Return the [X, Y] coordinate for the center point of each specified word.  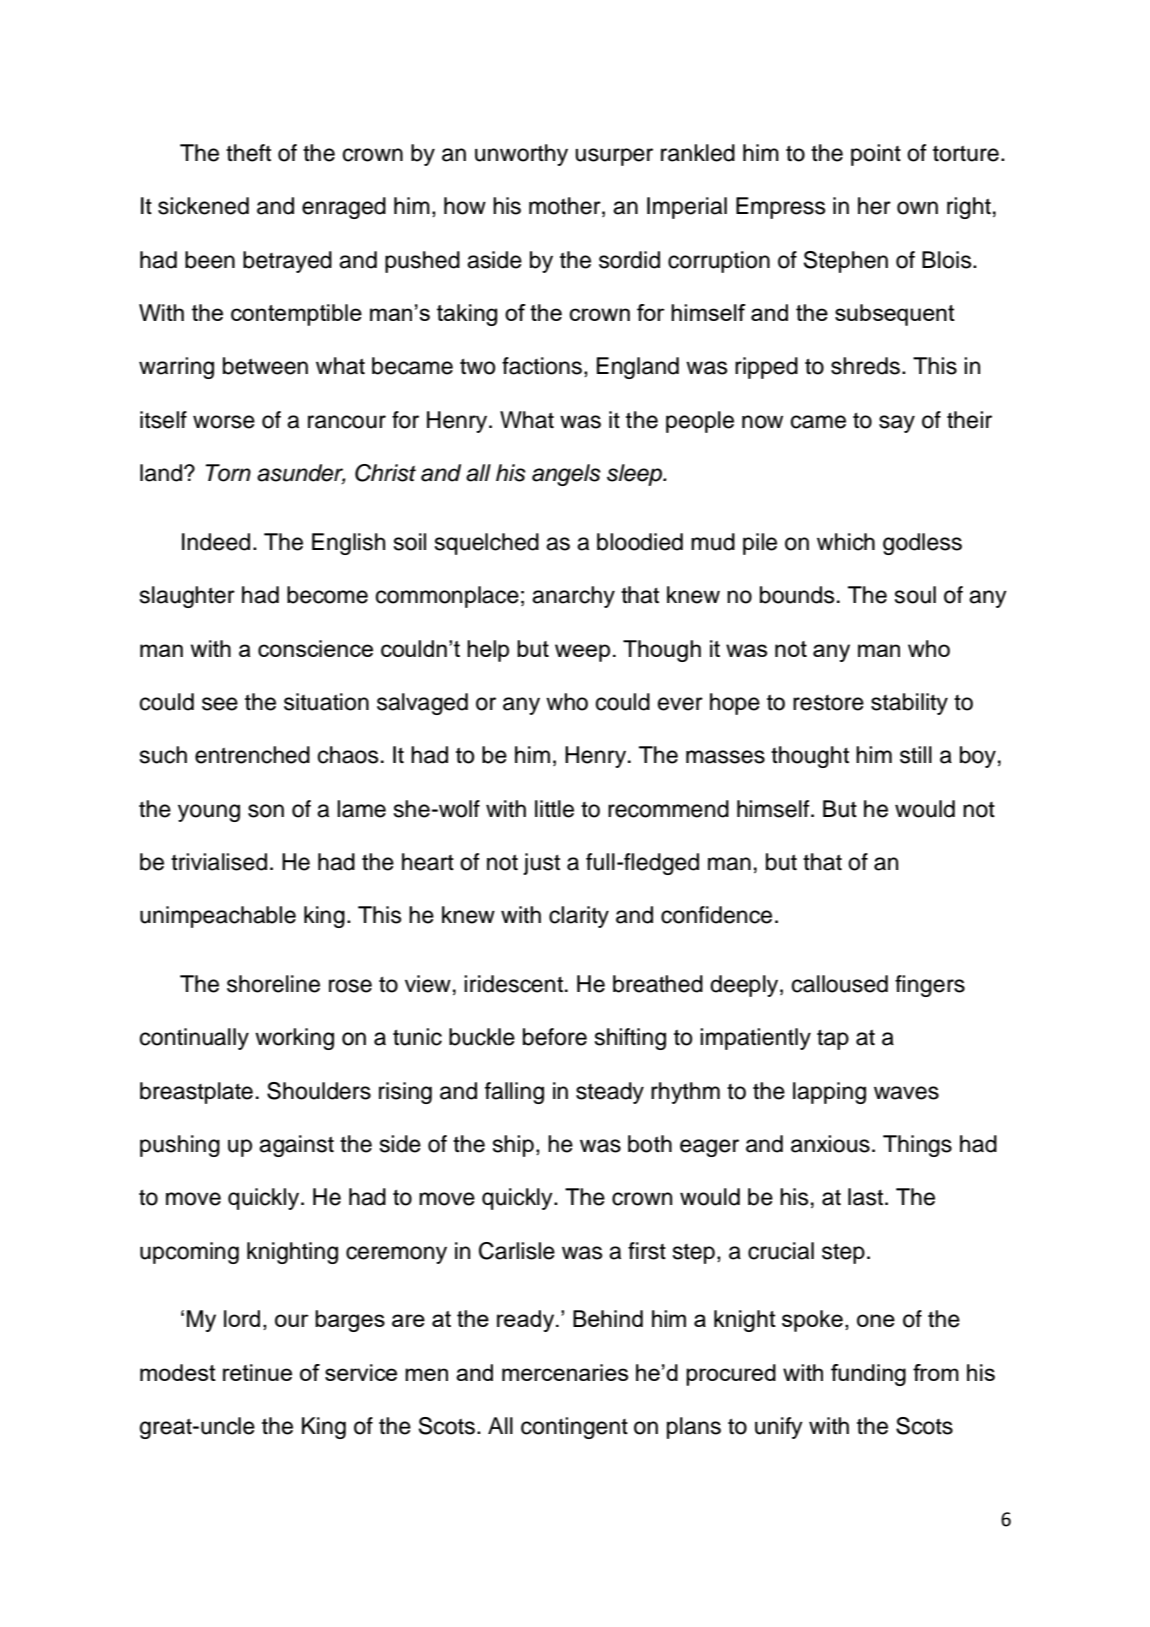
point [876, 155]
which [846, 542]
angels [566, 475]
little [554, 809]
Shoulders [319, 1091]
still [916, 755]
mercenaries [565, 1372]
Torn [228, 473]
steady [610, 1093]
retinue [257, 1372]
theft [248, 153]
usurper [614, 157]
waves [906, 1093]
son [266, 811]
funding [868, 1375]
